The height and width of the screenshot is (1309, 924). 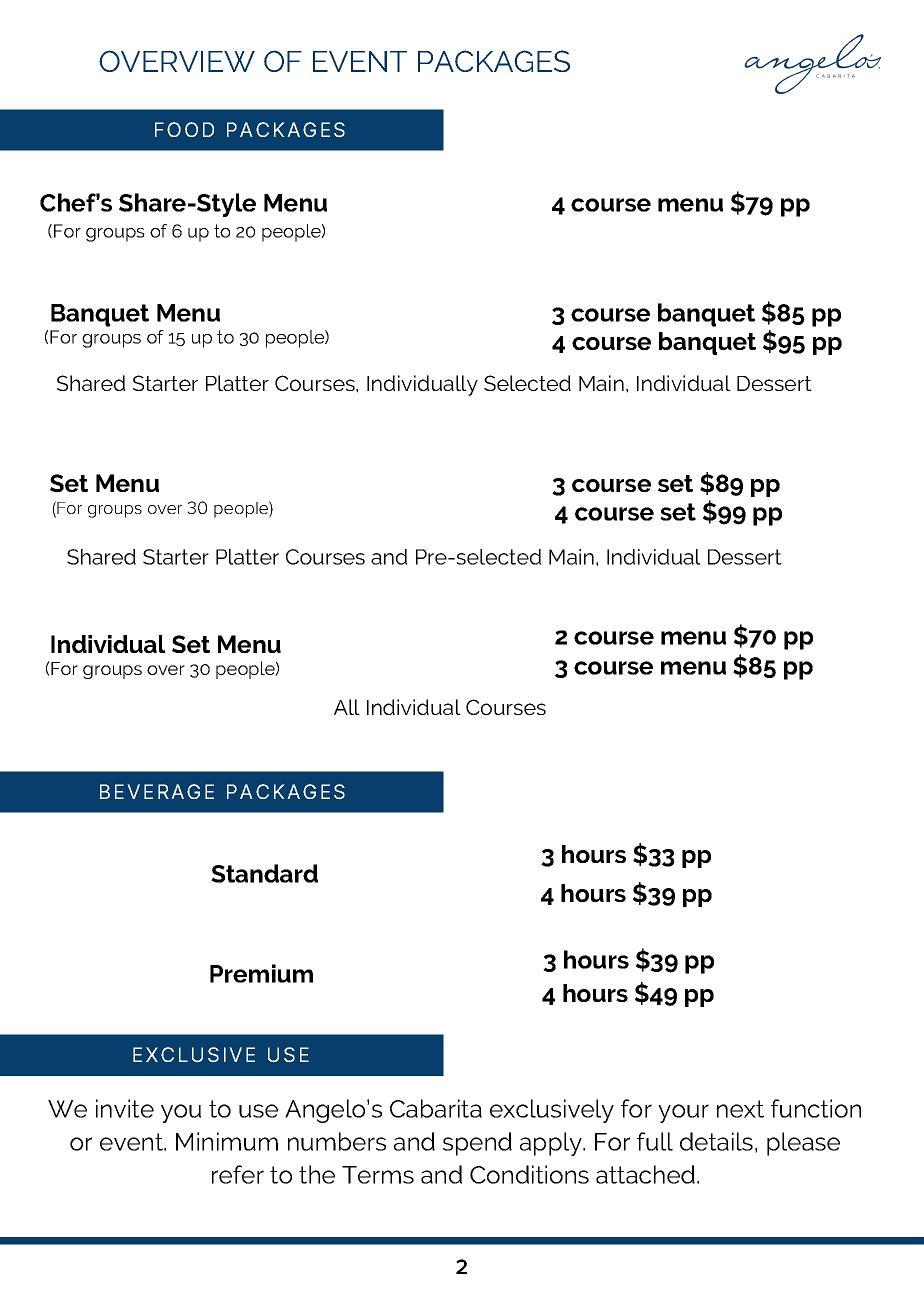 What do you see at coordinates (683, 1113) in the screenshot?
I see `your` at bounding box center [683, 1113].
